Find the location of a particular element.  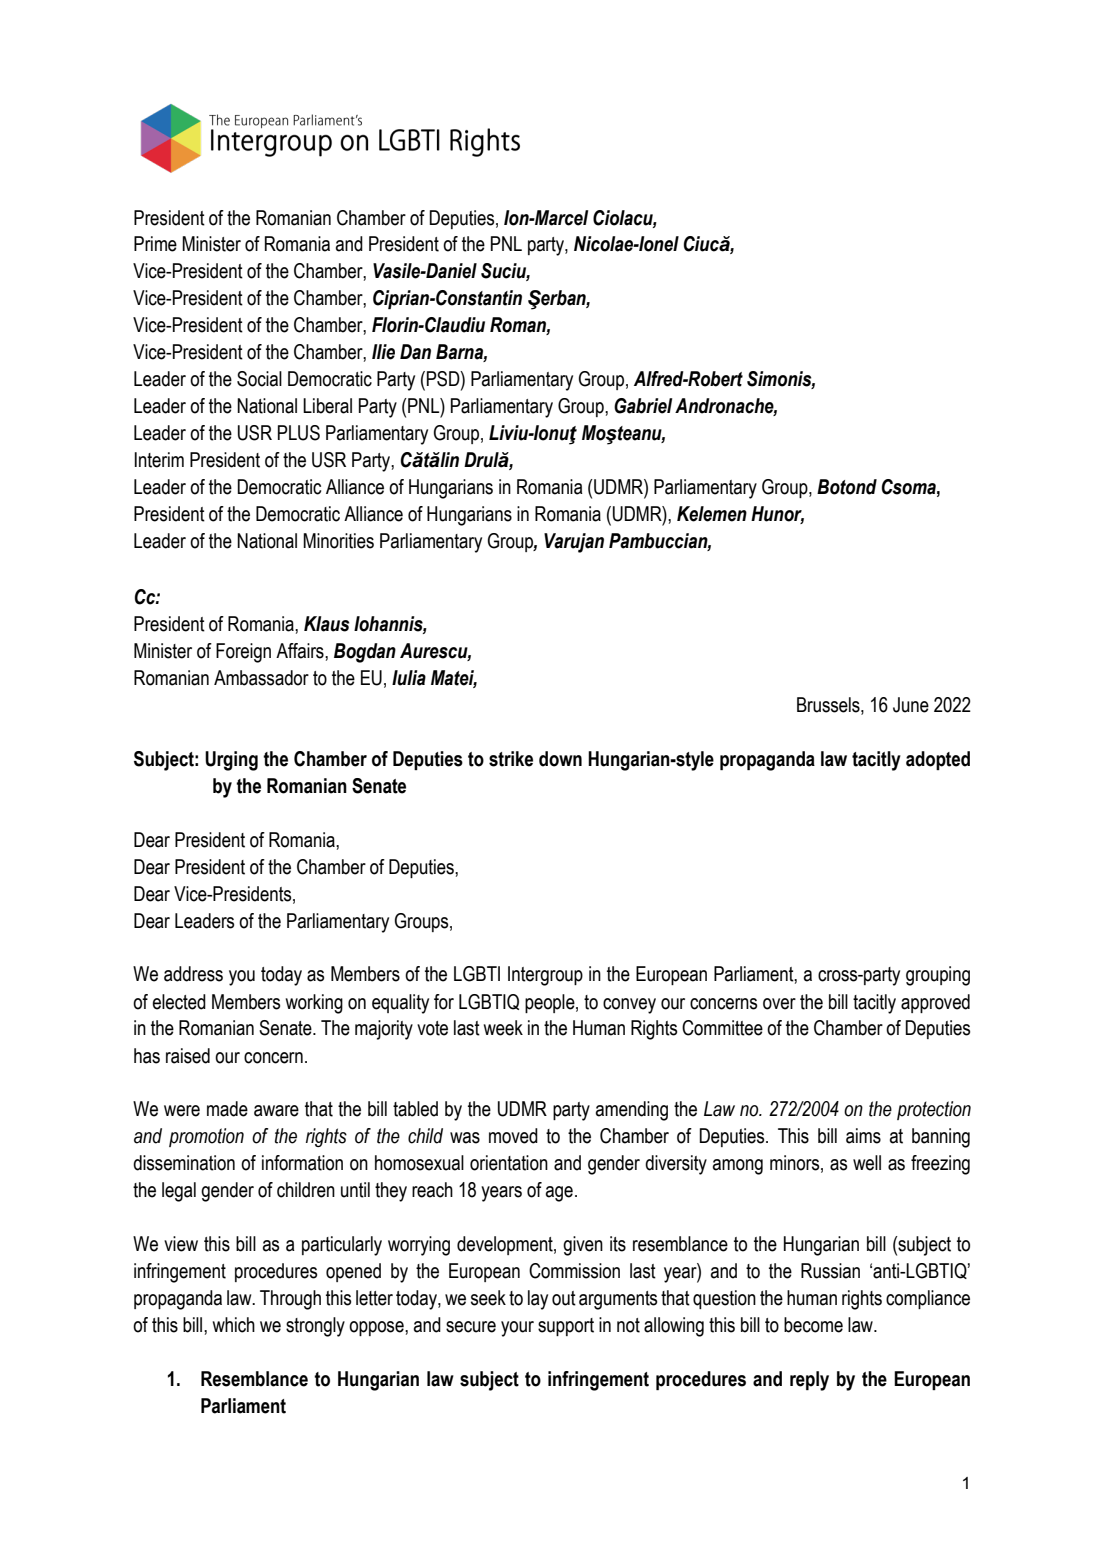

over is located at coordinates (779, 1004).
